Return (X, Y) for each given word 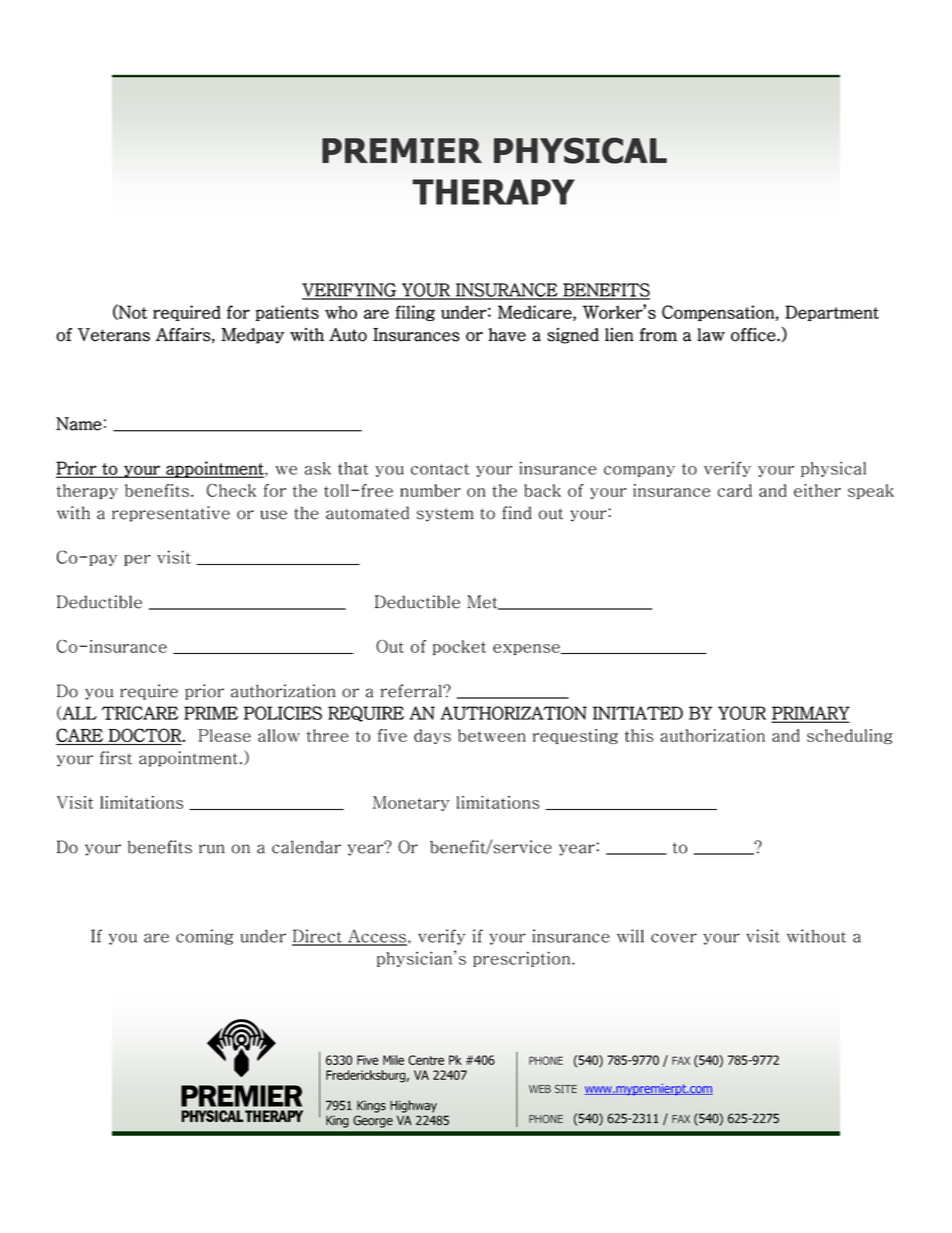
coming (204, 937)
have (507, 335)
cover (674, 938)
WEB (540, 1089)
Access (376, 937)
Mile (393, 1060)
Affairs (183, 334)
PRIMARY (811, 714)
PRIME (211, 713)
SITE (566, 1089)
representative (171, 514)
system (445, 515)
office (754, 335)
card (735, 490)
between (492, 735)
